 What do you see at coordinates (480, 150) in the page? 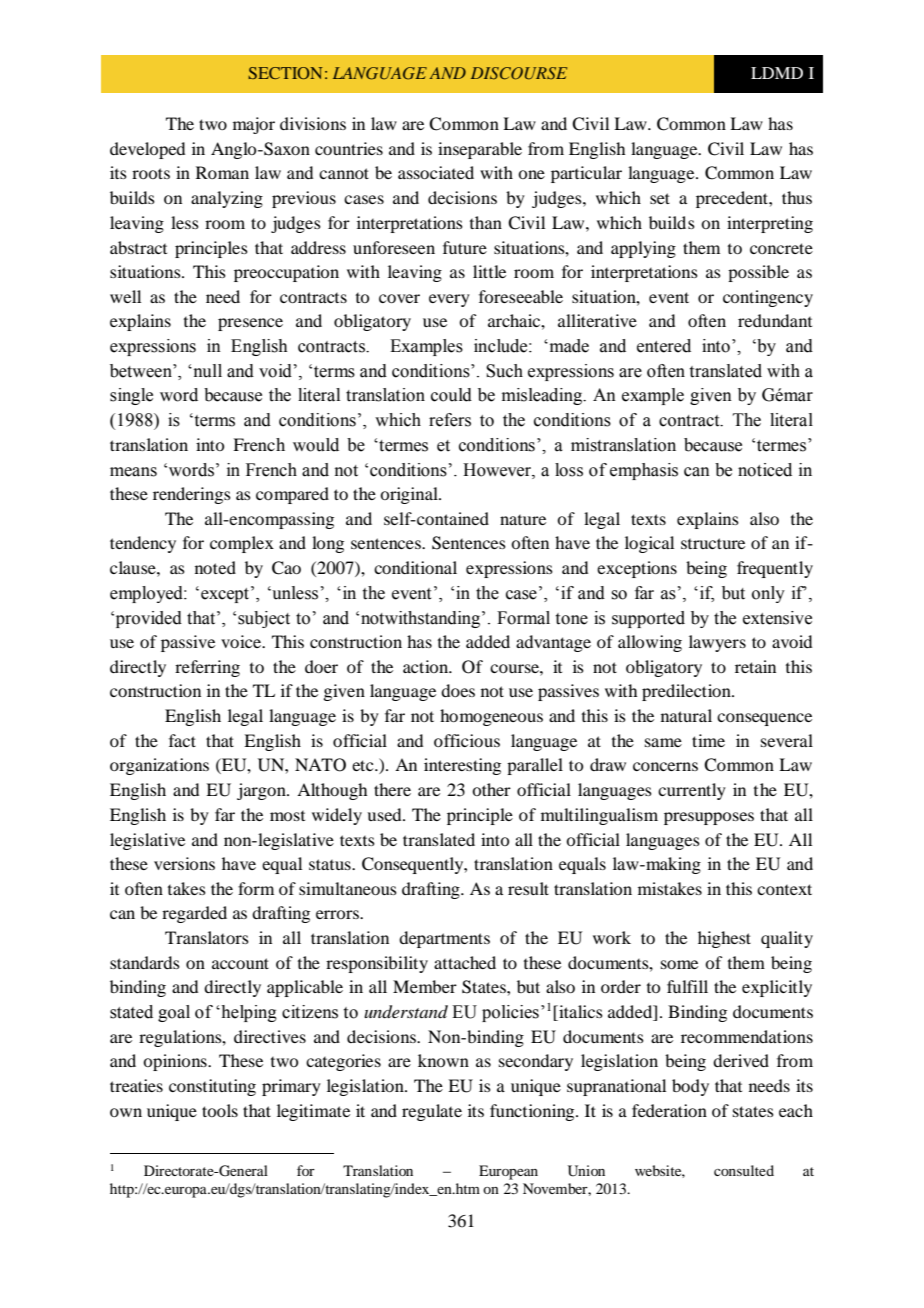
I see `inseparable` at bounding box center [480, 150].
